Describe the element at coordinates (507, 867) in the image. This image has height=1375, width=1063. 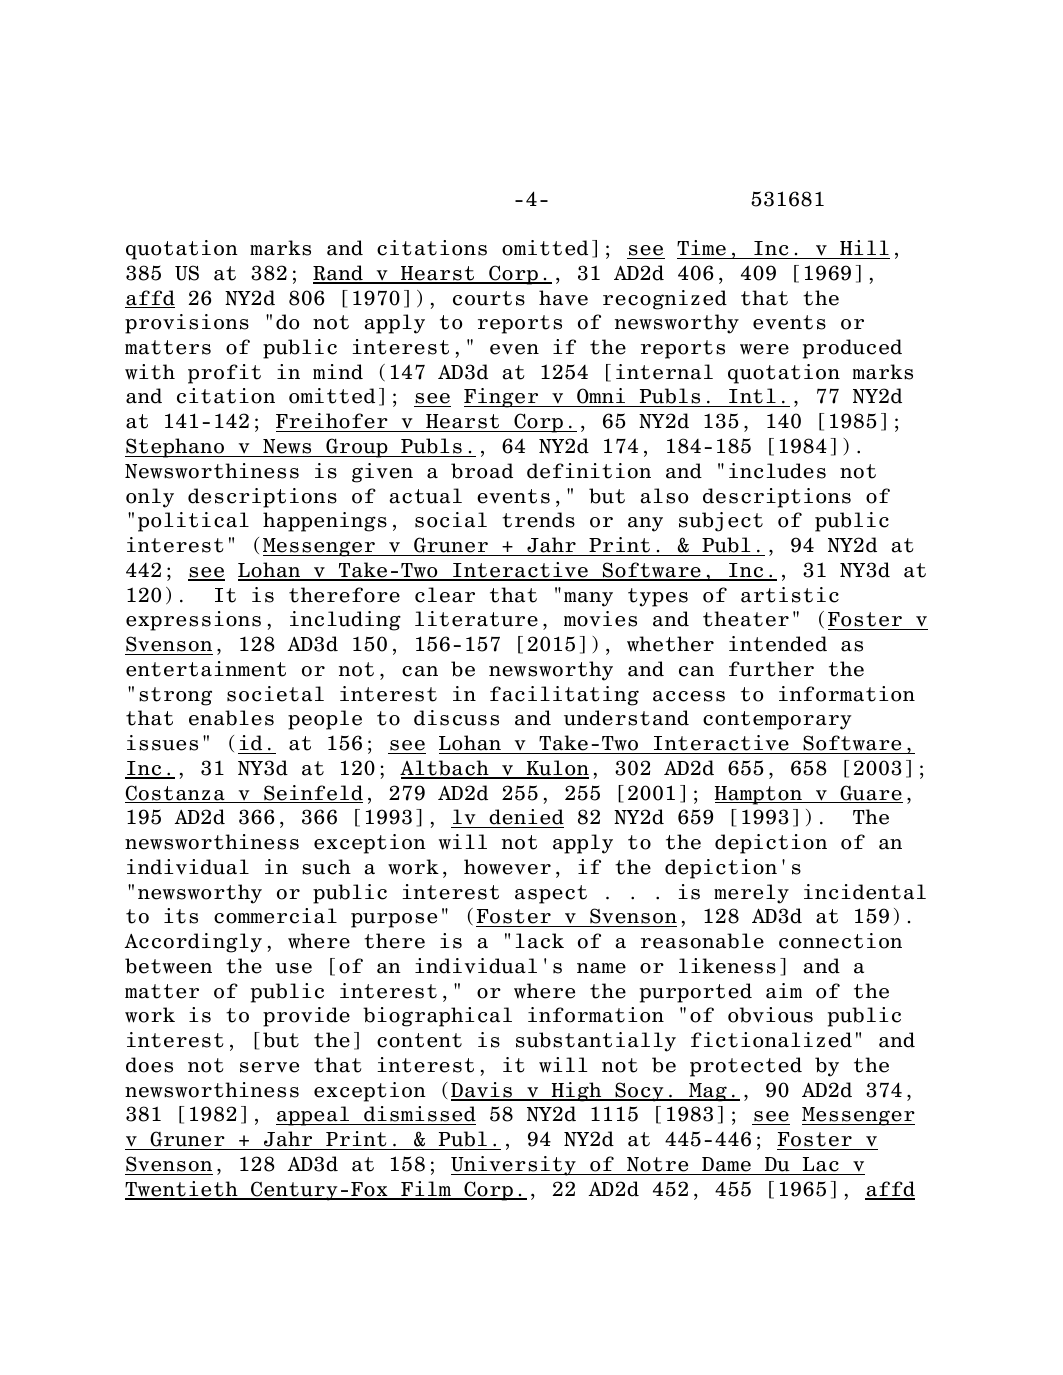
I see `however` at that location.
